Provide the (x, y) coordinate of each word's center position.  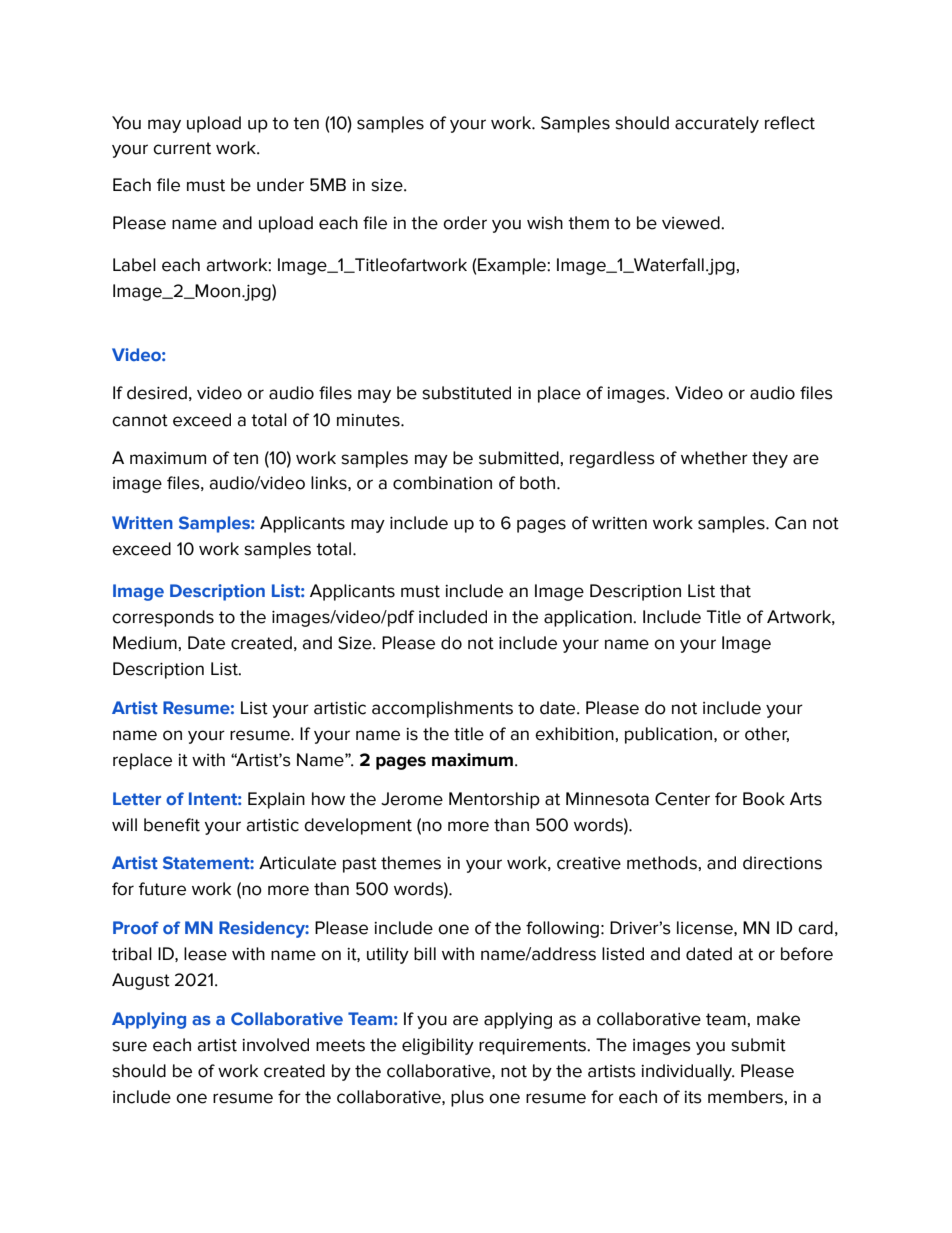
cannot (140, 420)
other (767, 734)
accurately (717, 124)
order (465, 223)
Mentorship (494, 800)
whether (714, 458)
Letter (137, 798)
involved (275, 1045)
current (182, 148)
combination (442, 483)
